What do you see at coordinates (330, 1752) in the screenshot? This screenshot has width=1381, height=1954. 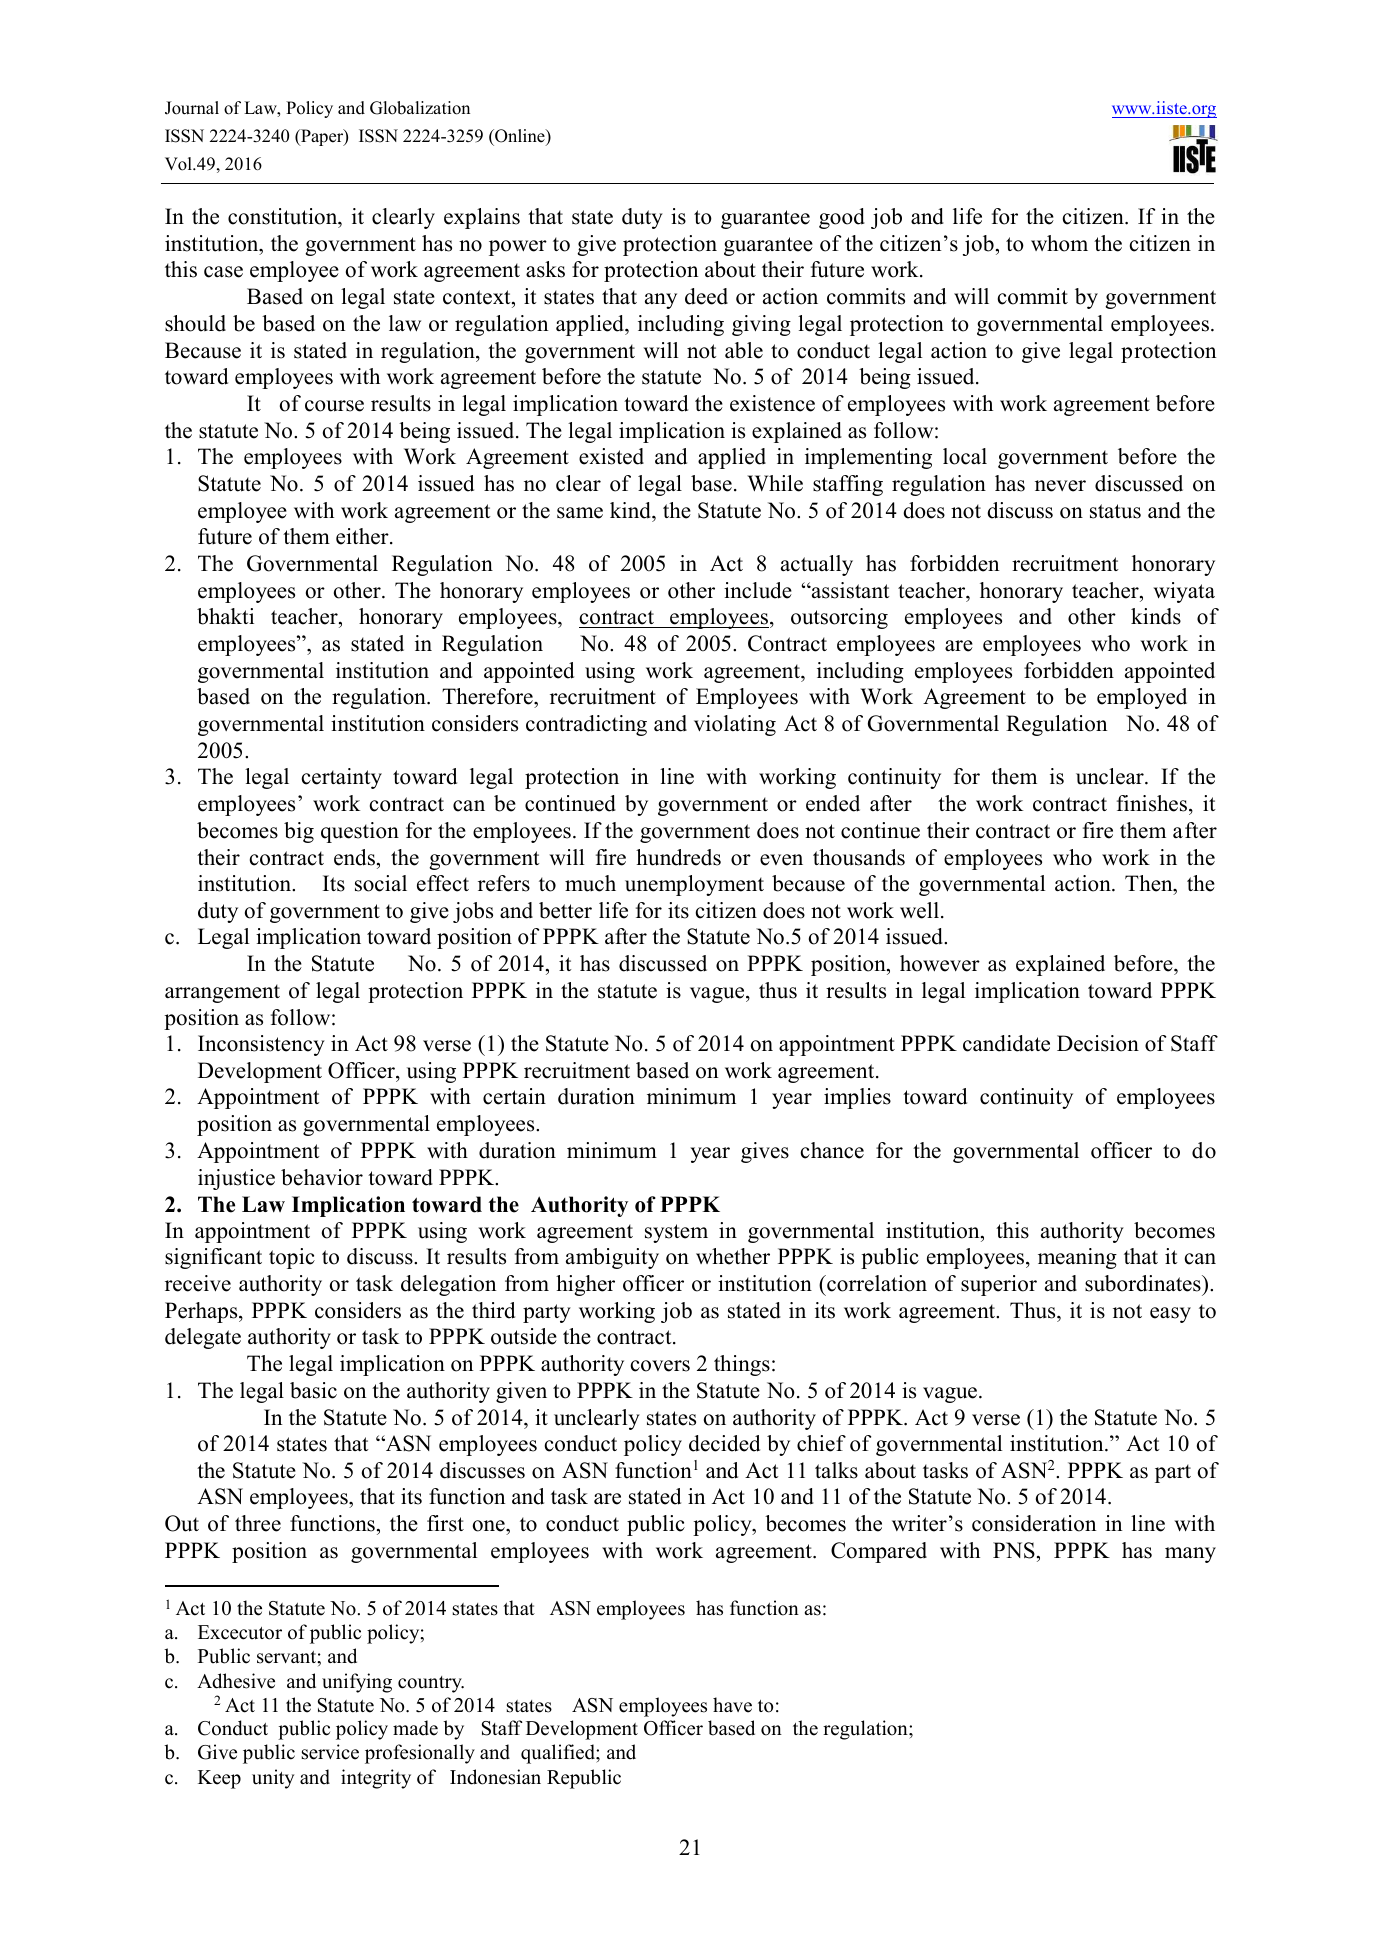 I see `service` at bounding box center [330, 1752].
